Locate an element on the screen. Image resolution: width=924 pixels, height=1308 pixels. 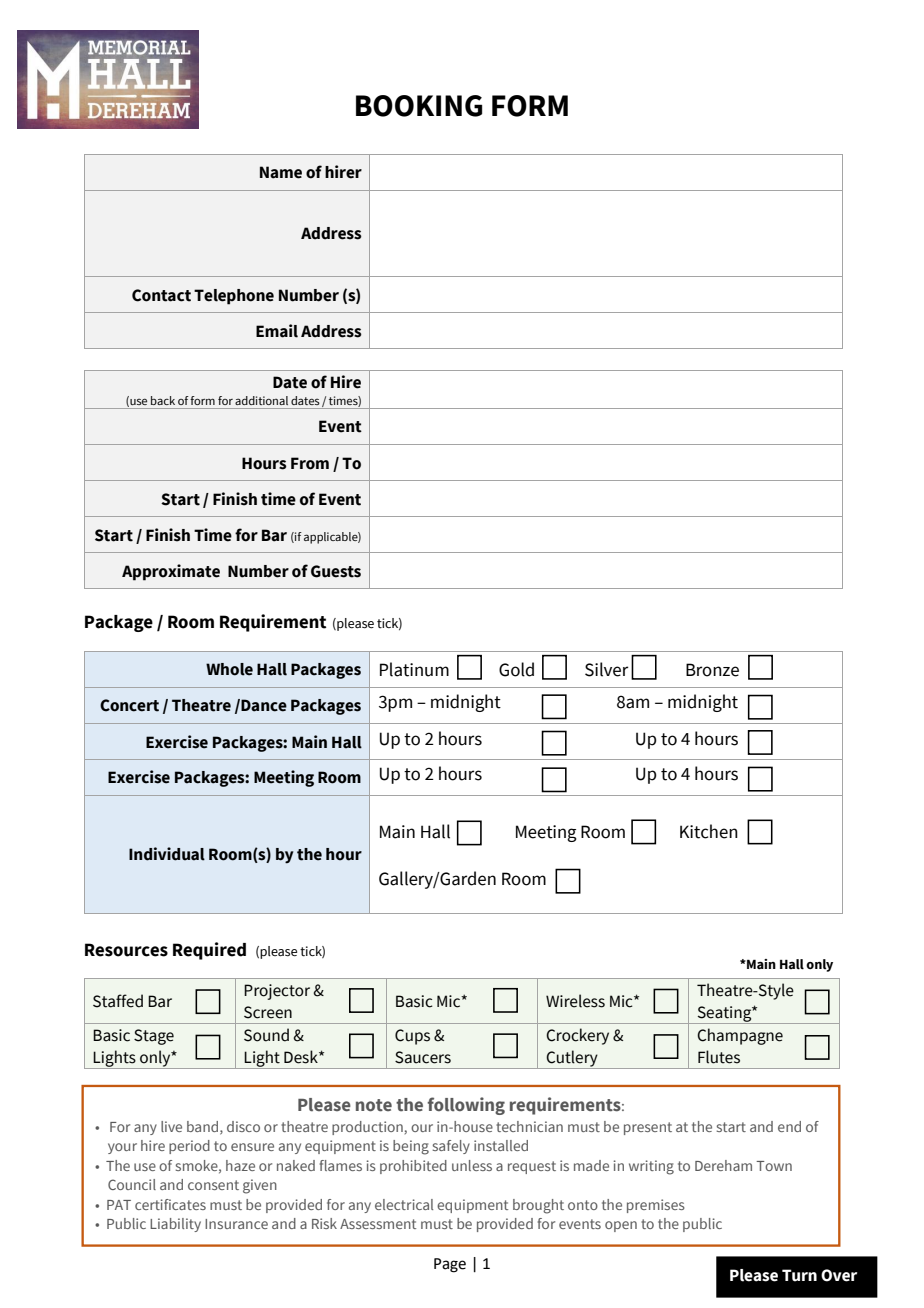
BOOKING is located at coordinates (419, 106).
